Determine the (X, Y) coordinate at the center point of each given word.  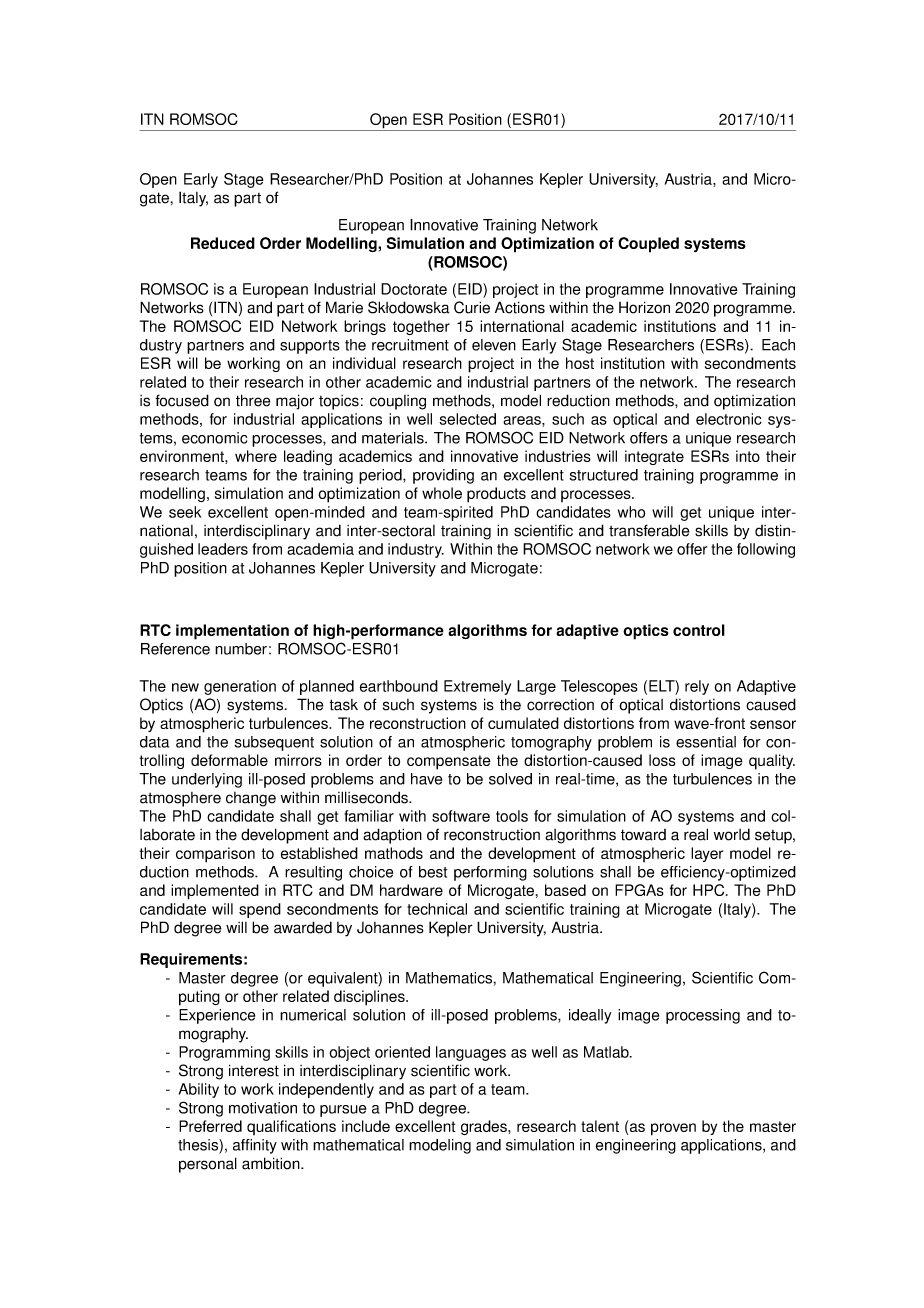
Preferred (210, 1126)
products (496, 495)
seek (185, 512)
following (766, 550)
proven (673, 1129)
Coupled (648, 245)
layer (707, 854)
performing (490, 873)
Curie (472, 307)
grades (485, 1127)
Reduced (223, 243)
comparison (215, 855)
